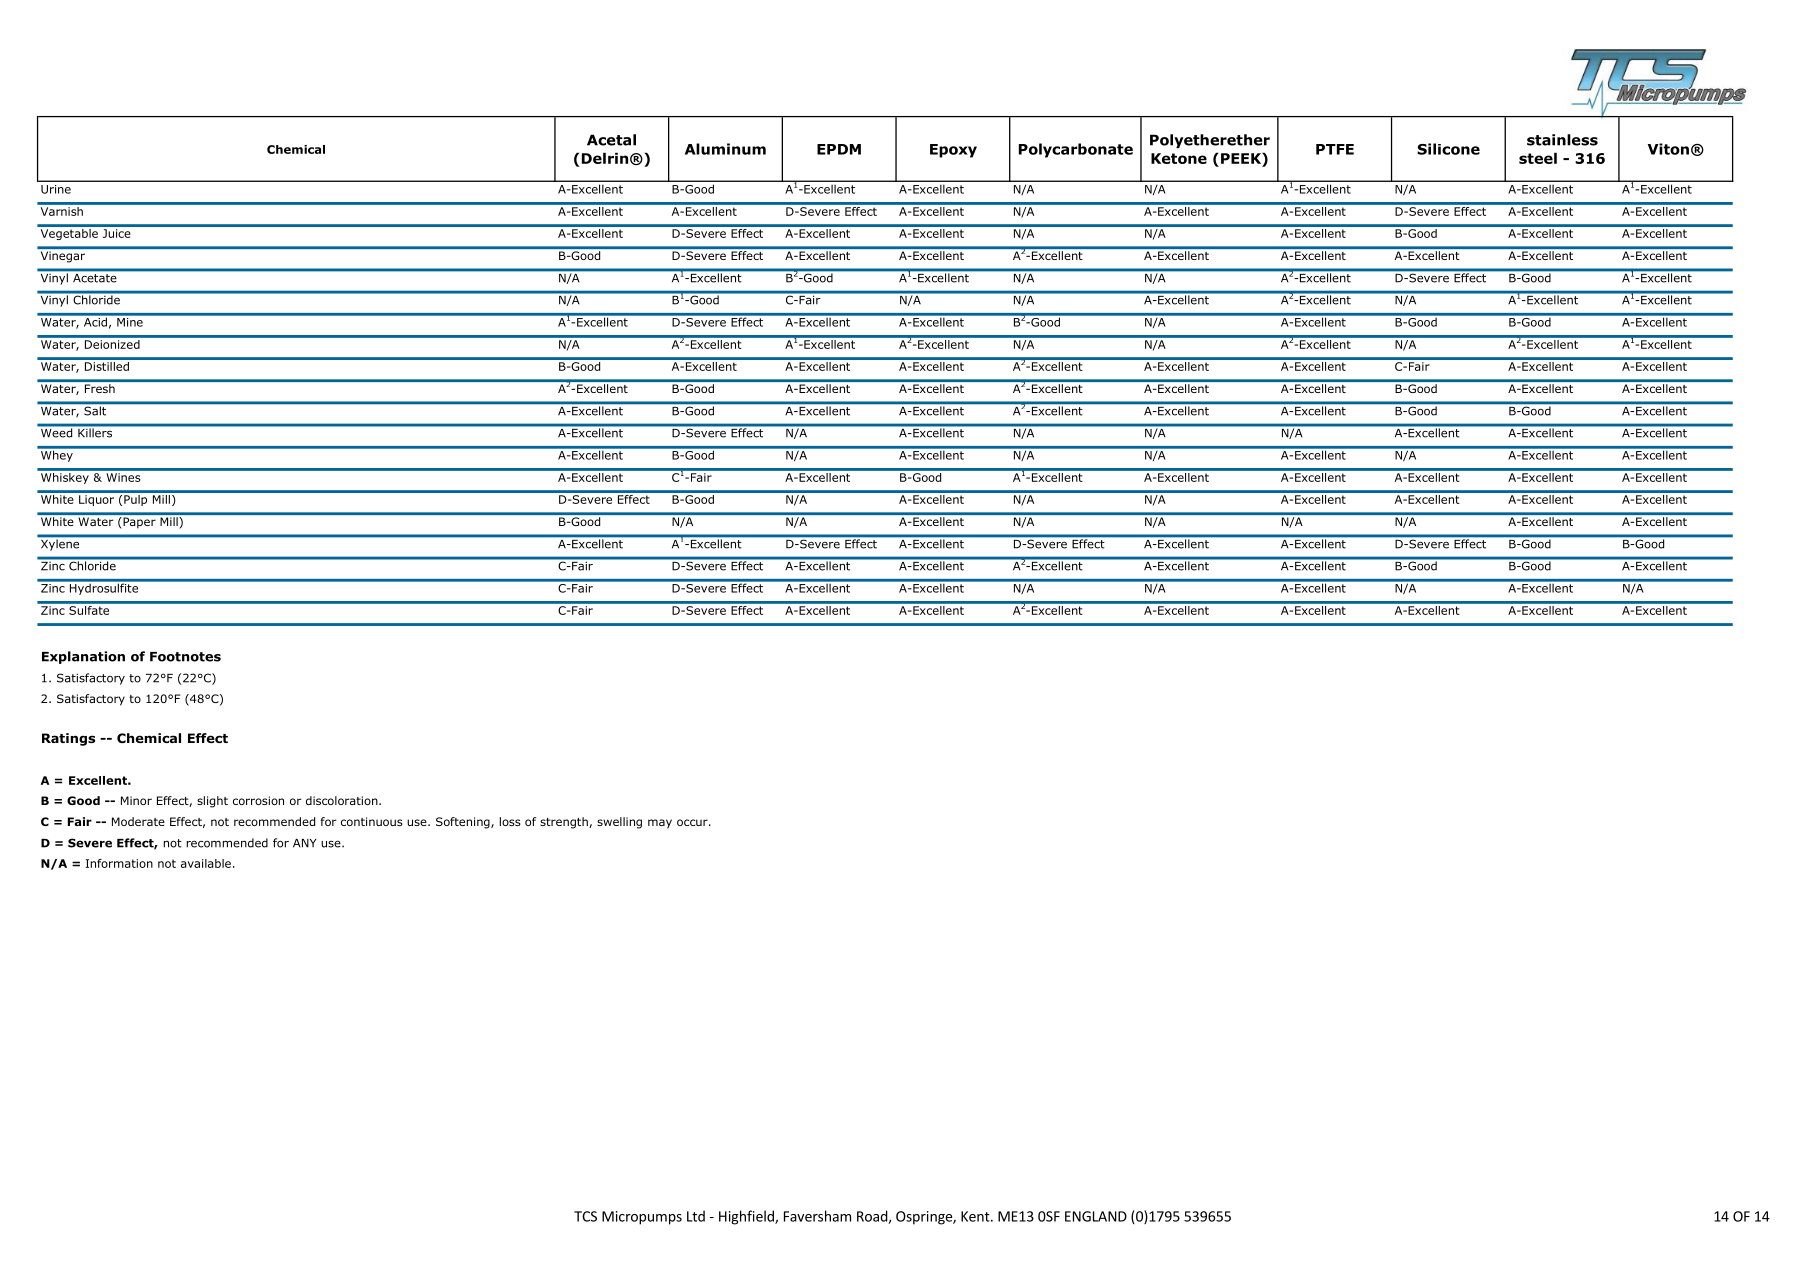 This screenshot has width=1808, height=1278. I want to click on Urine, so click(56, 189).
